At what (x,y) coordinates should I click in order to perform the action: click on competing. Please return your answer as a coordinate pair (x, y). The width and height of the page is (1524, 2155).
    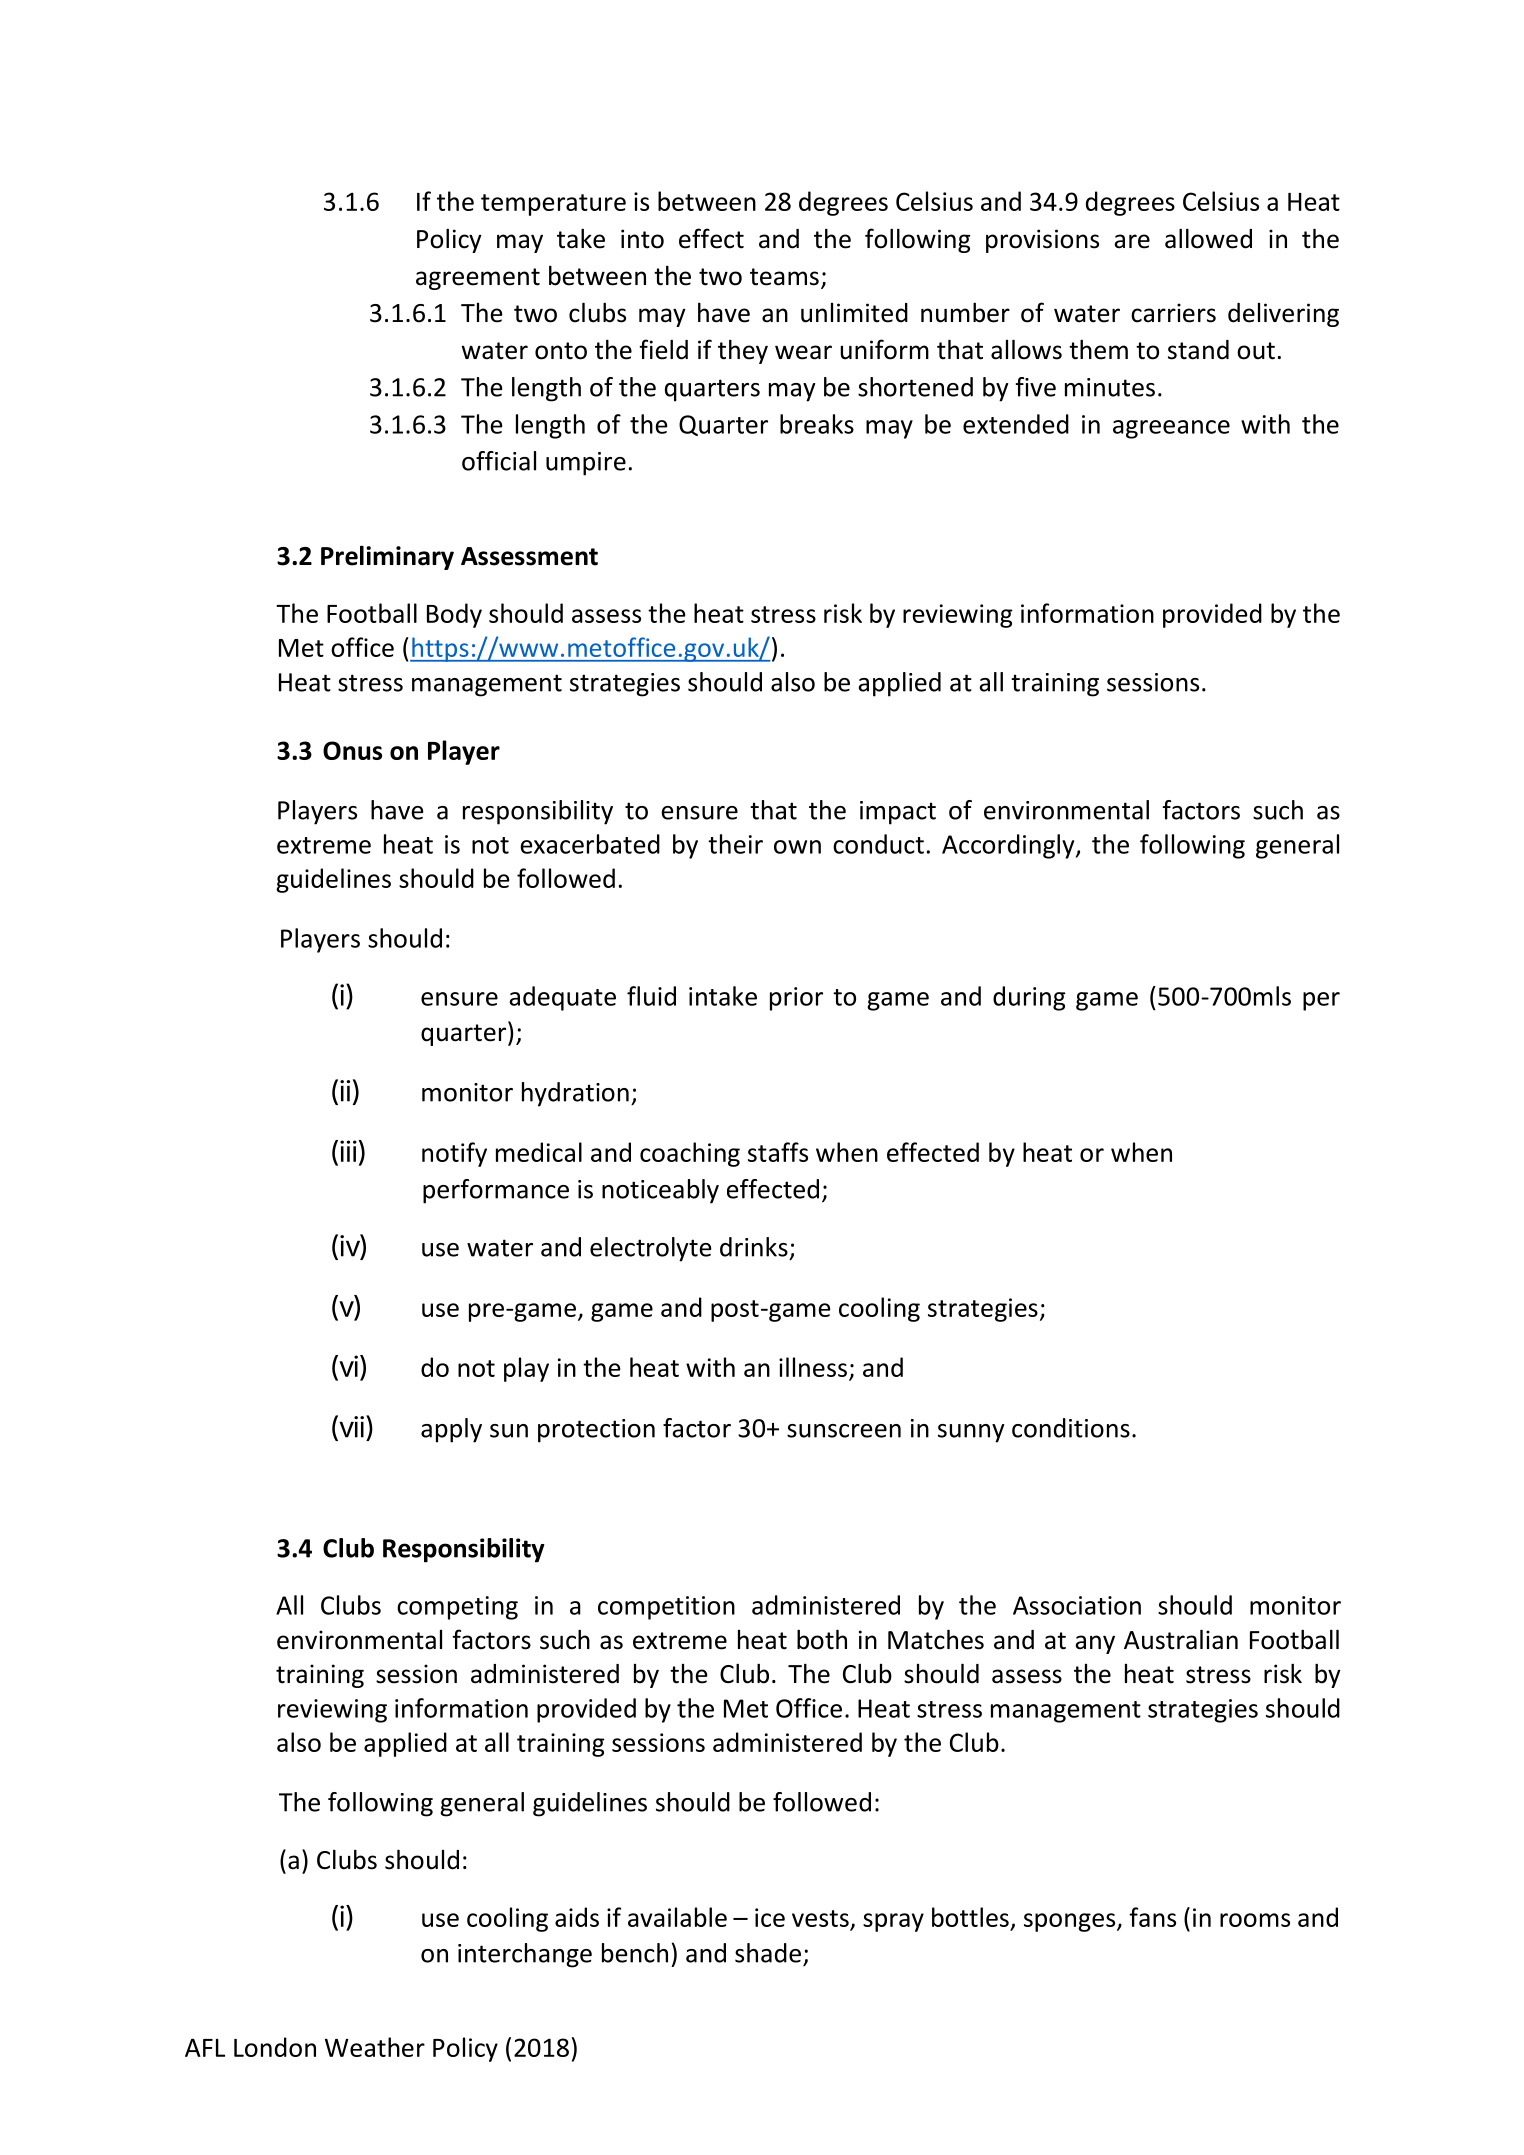
    Looking at the image, I should click on (457, 1608).
